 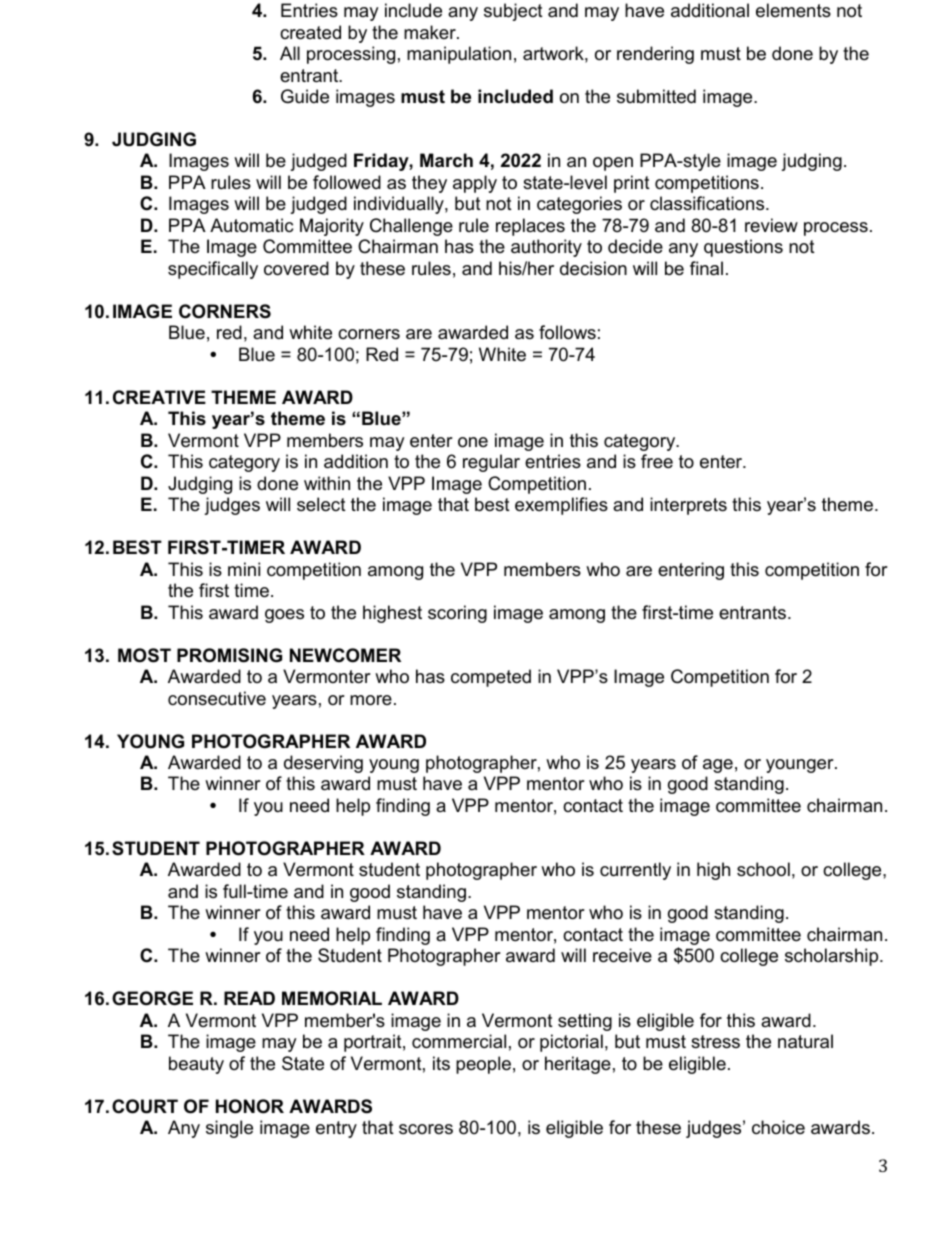 What do you see at coordinates (217, 698) in the screenshot?
I see `consecutive` at bounding box center [217, 698].
